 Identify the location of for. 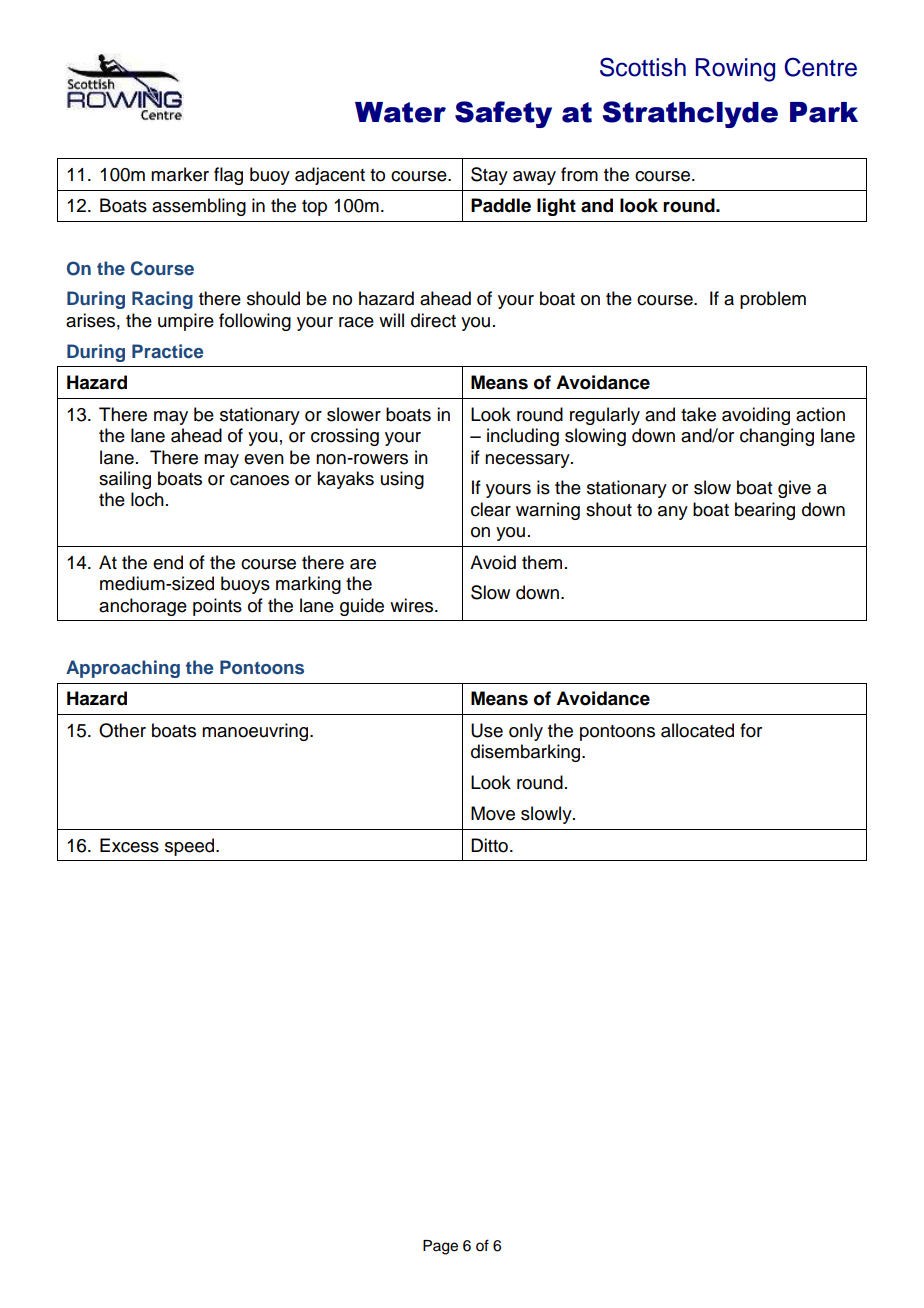
(751, 730).
